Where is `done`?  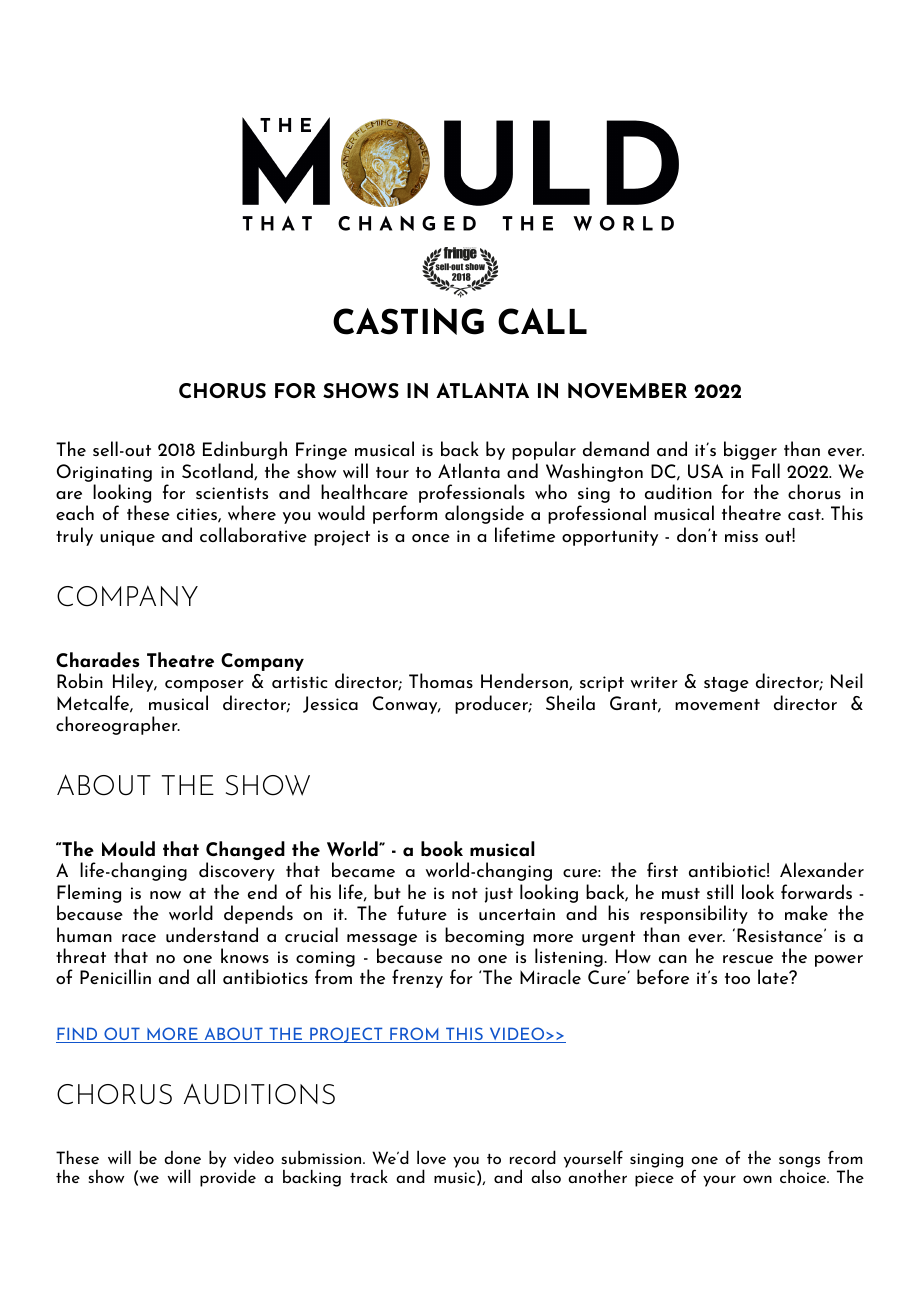
done is located at coordinates (182, 1157).
